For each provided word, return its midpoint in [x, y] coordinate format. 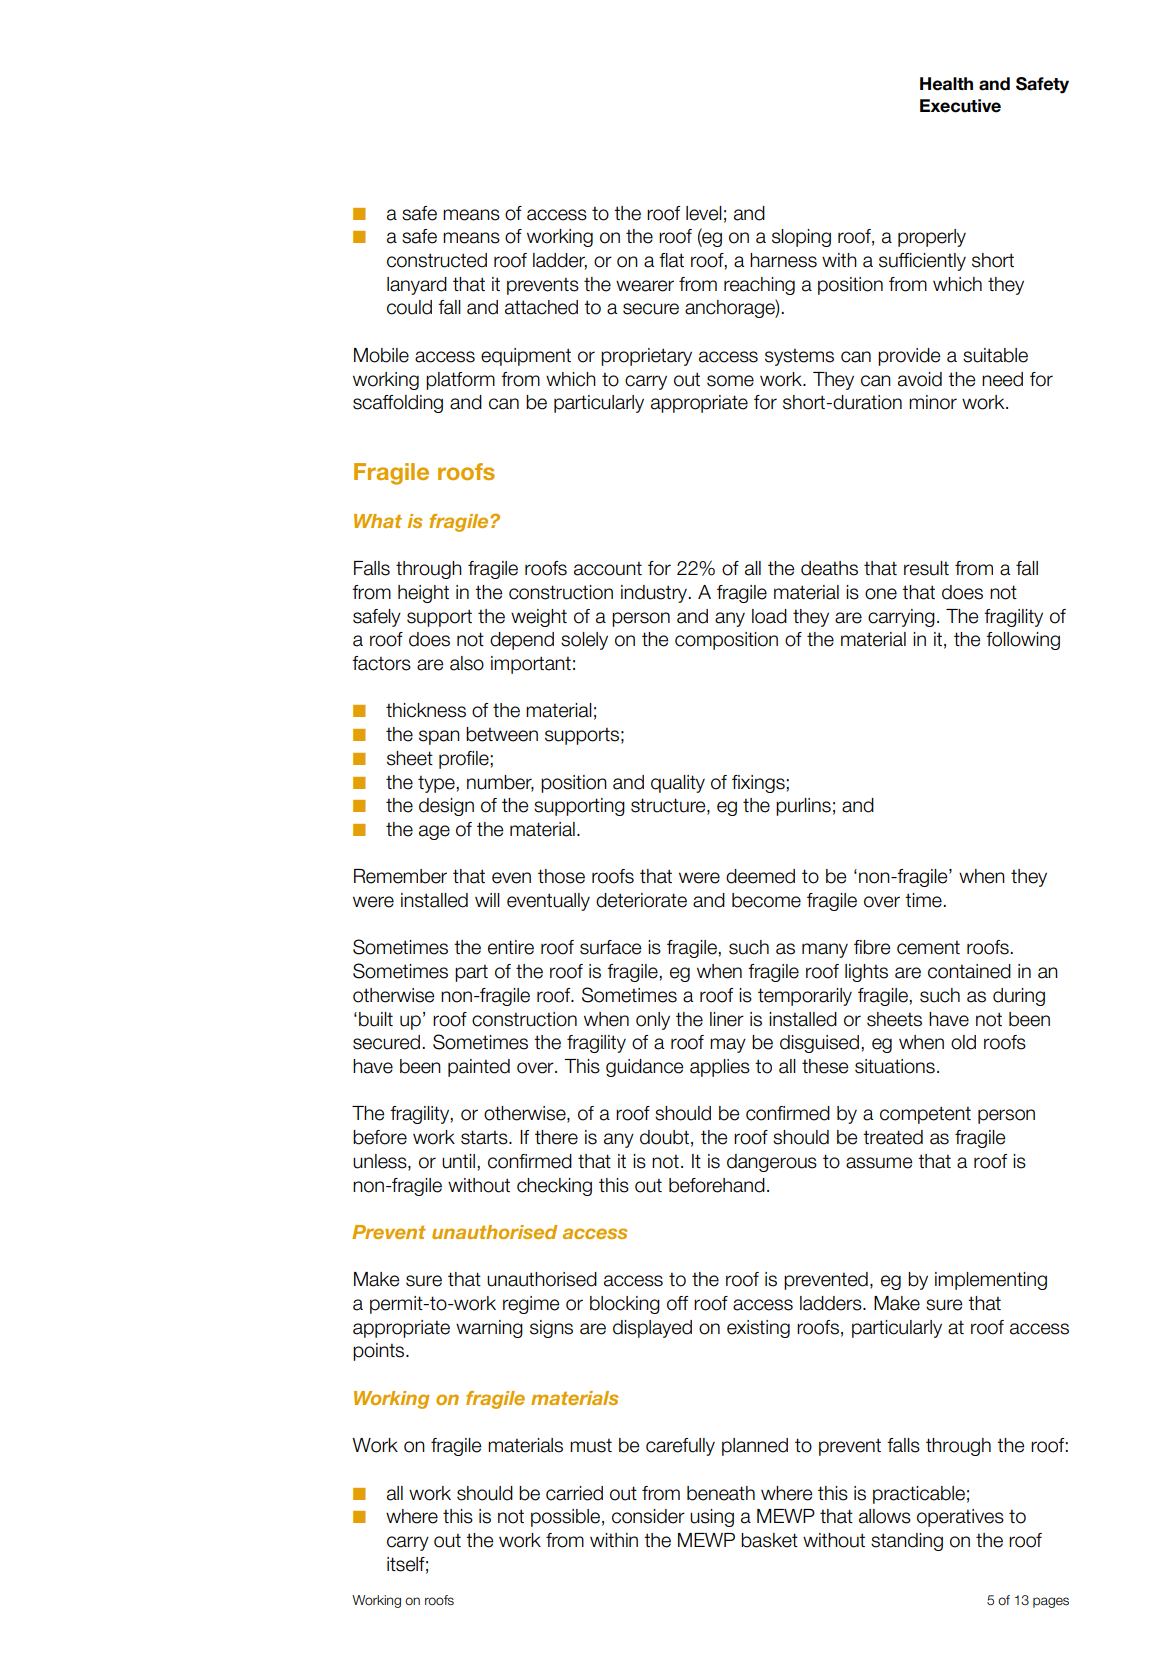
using [712, 1518]
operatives [960, 1518]
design [446, 807]
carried [574, 1493]
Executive [960, 106]
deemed [760, 876]
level [704, 213]
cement [928, 947]
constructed [437, 260]
